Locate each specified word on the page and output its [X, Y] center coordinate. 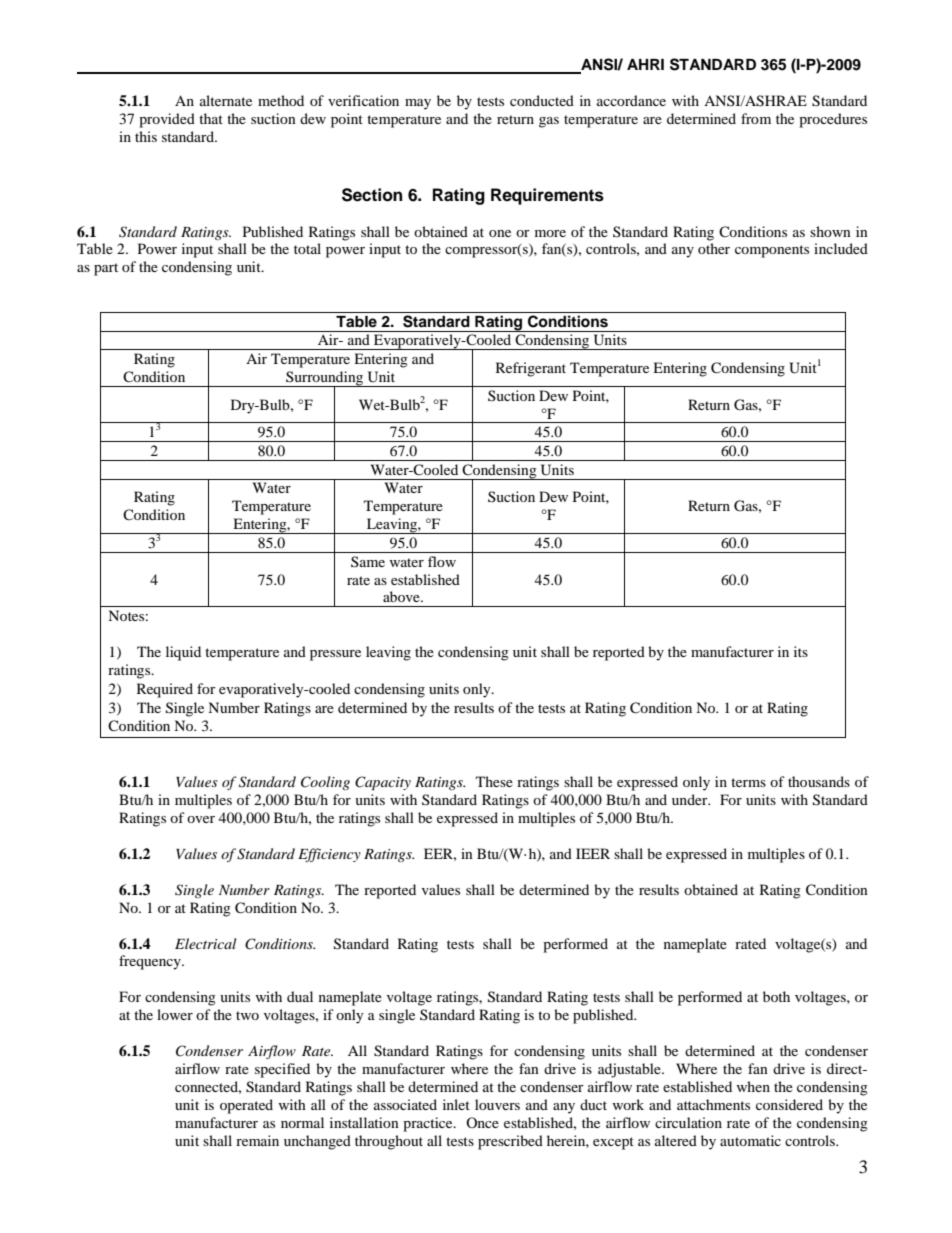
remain [257, 1140]
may [418, 104]
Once [482, 1122]
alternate [226, 100]
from [756, 118]
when [753, 1086]
